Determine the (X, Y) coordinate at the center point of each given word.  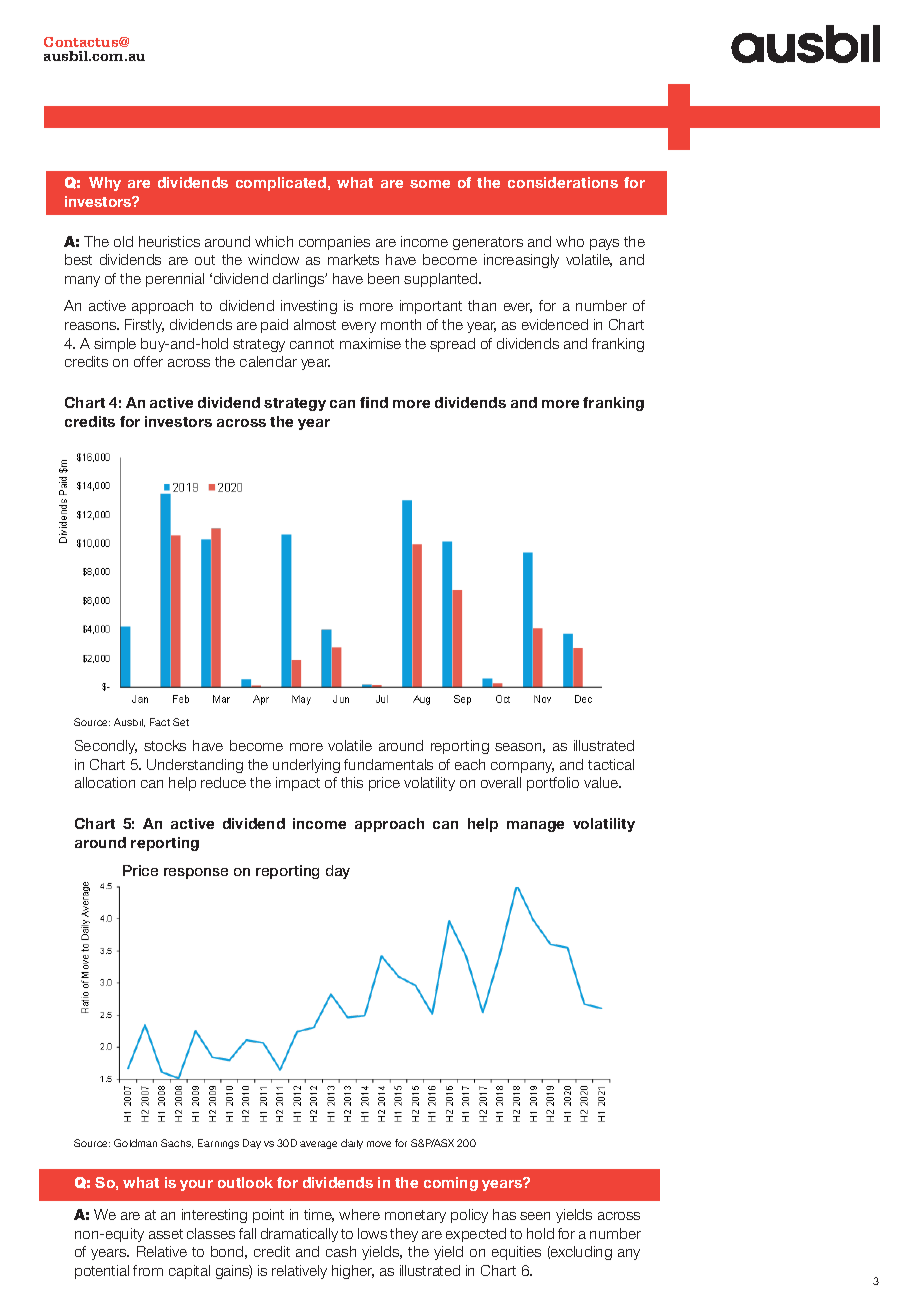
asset (166, 1234)
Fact (160, 722)
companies (334, 243)
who (570, 241)
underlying (306, 766)
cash (341, 1251)
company (522, 767)
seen (535, 1216)
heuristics (169, 241)
